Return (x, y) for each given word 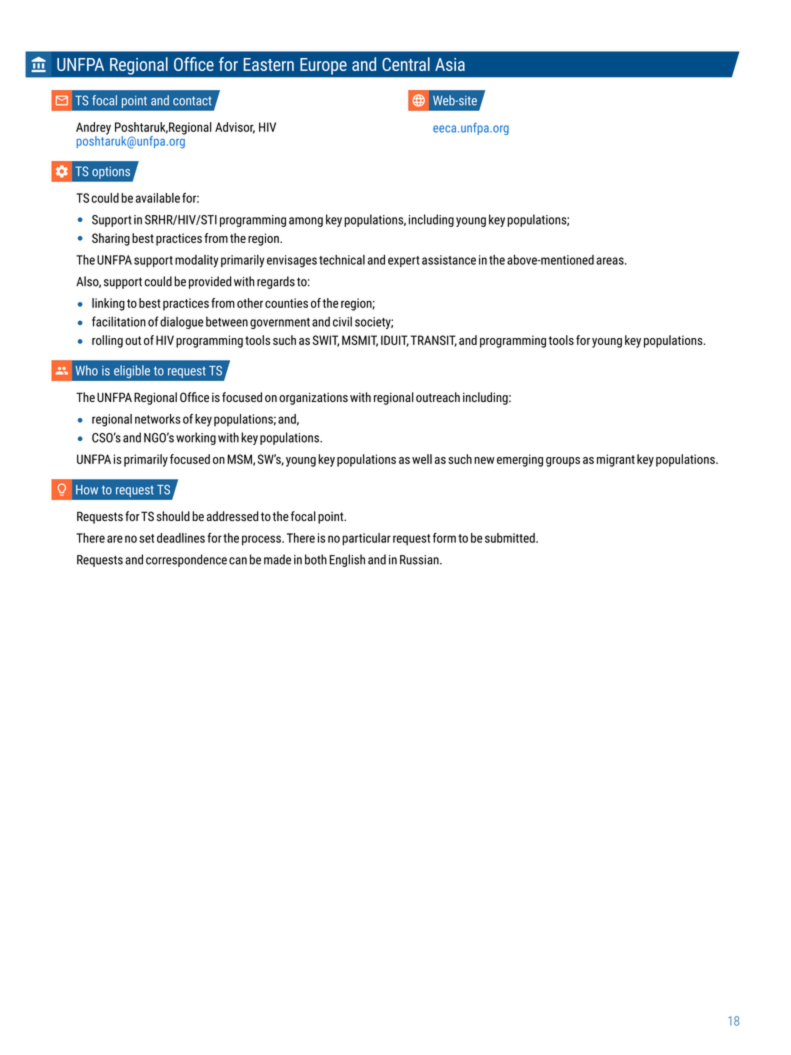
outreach (438, 397)
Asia (450, 64)
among (306, 222)
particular (366, 539)
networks (158, 419)
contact (192, 101)
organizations (313, 398)
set (146, 538)
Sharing (111, 239)
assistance (449, 260)
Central (406, 64)
